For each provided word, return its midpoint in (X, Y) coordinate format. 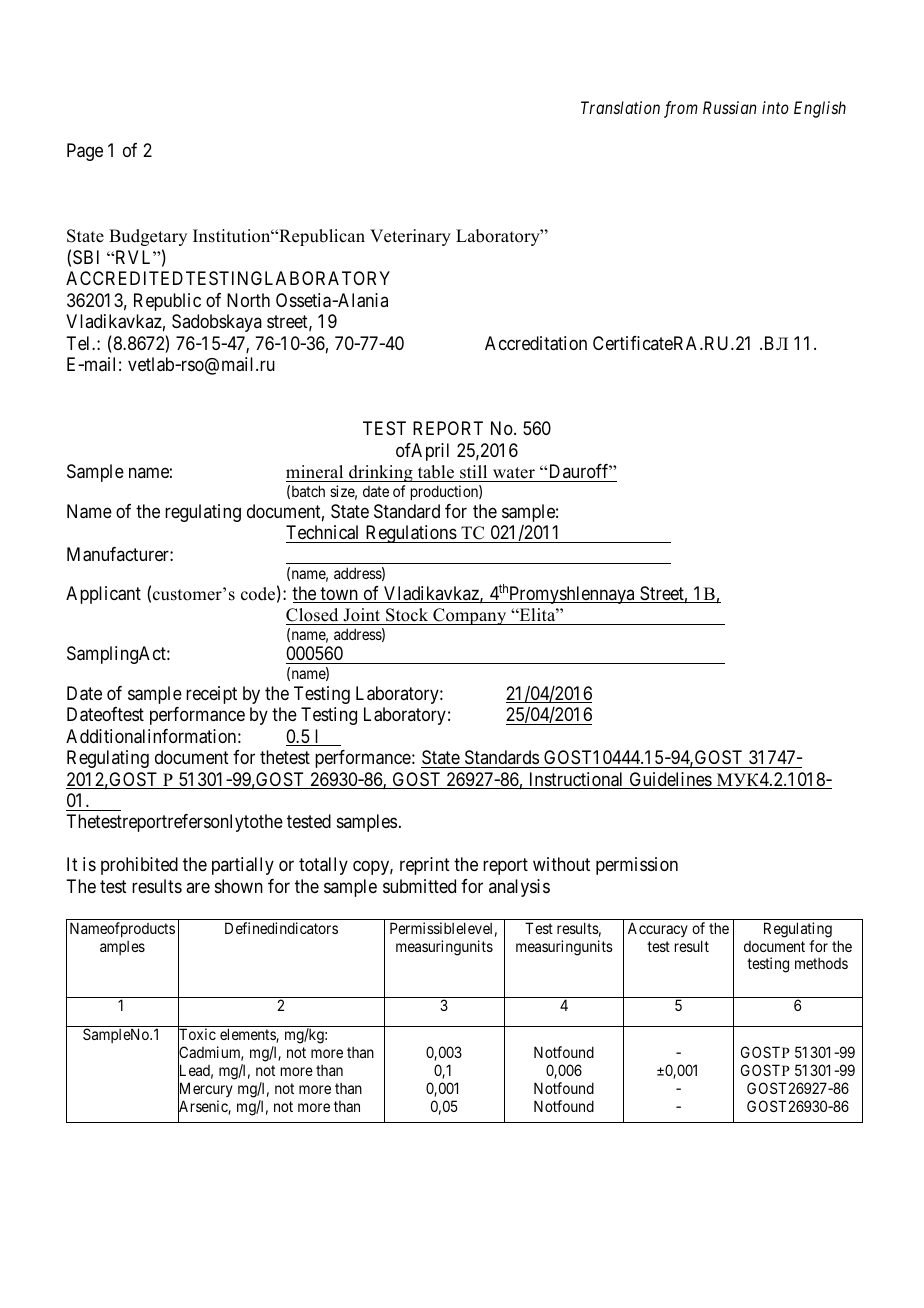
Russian (729, 107)
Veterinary (410, 237)
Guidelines (670, 780)
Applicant (103, 595)
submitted (419, 886)
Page (85, 152)
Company (470, 616)
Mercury (205, 1090)
